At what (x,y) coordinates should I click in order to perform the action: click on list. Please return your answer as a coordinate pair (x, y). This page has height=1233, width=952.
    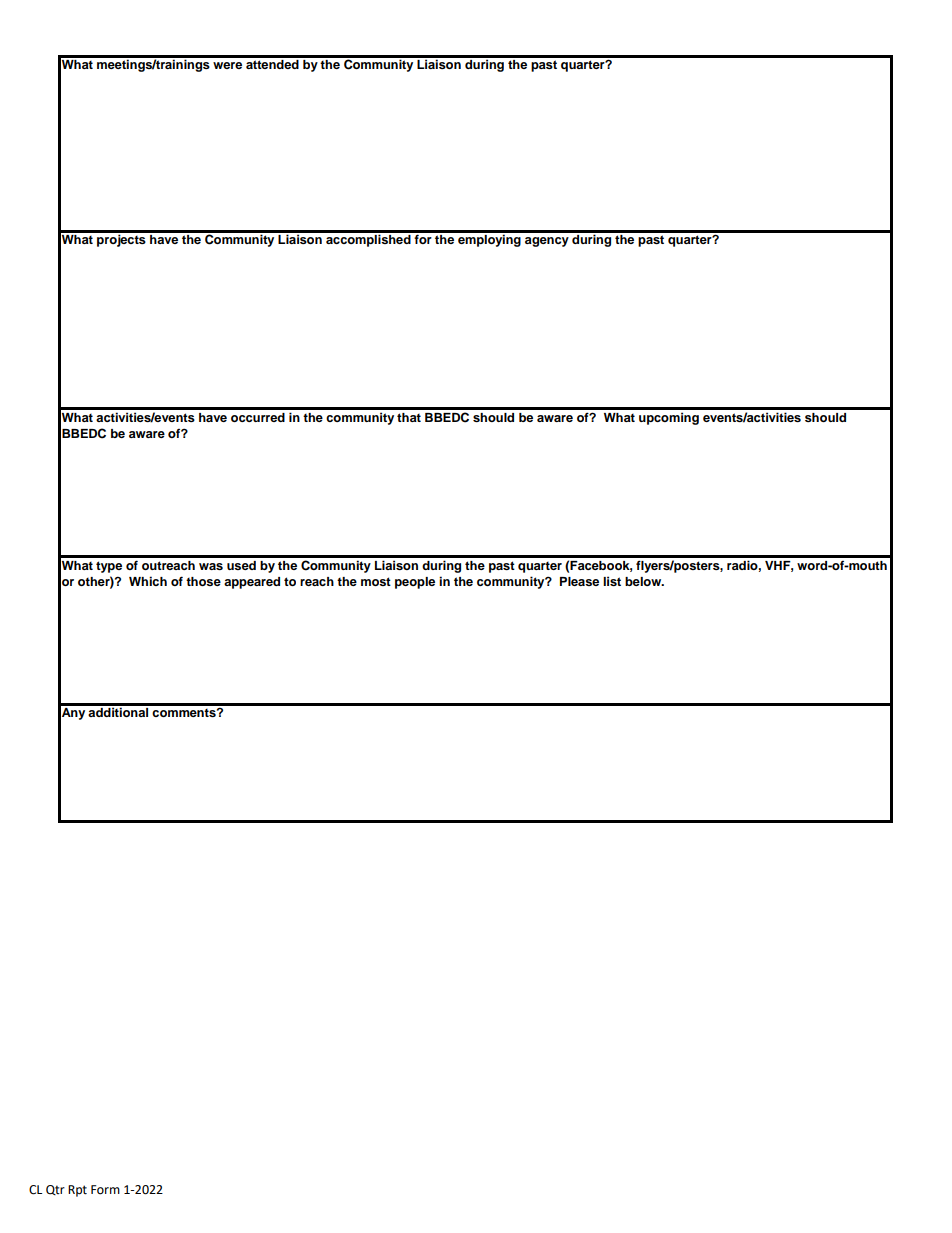
    Looking at the image, I should click on (612, 581).
